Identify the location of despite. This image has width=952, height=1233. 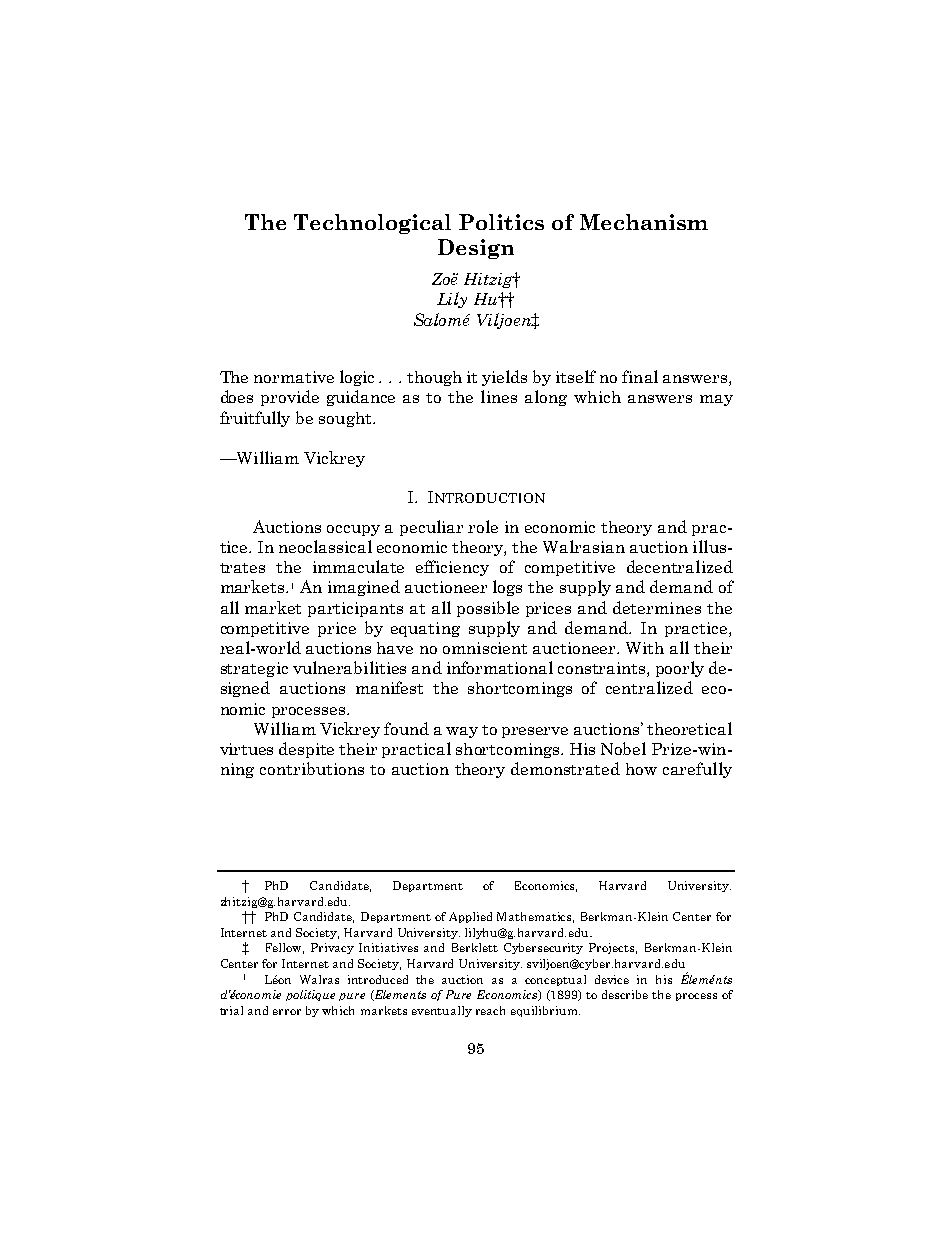
(306, 750).
